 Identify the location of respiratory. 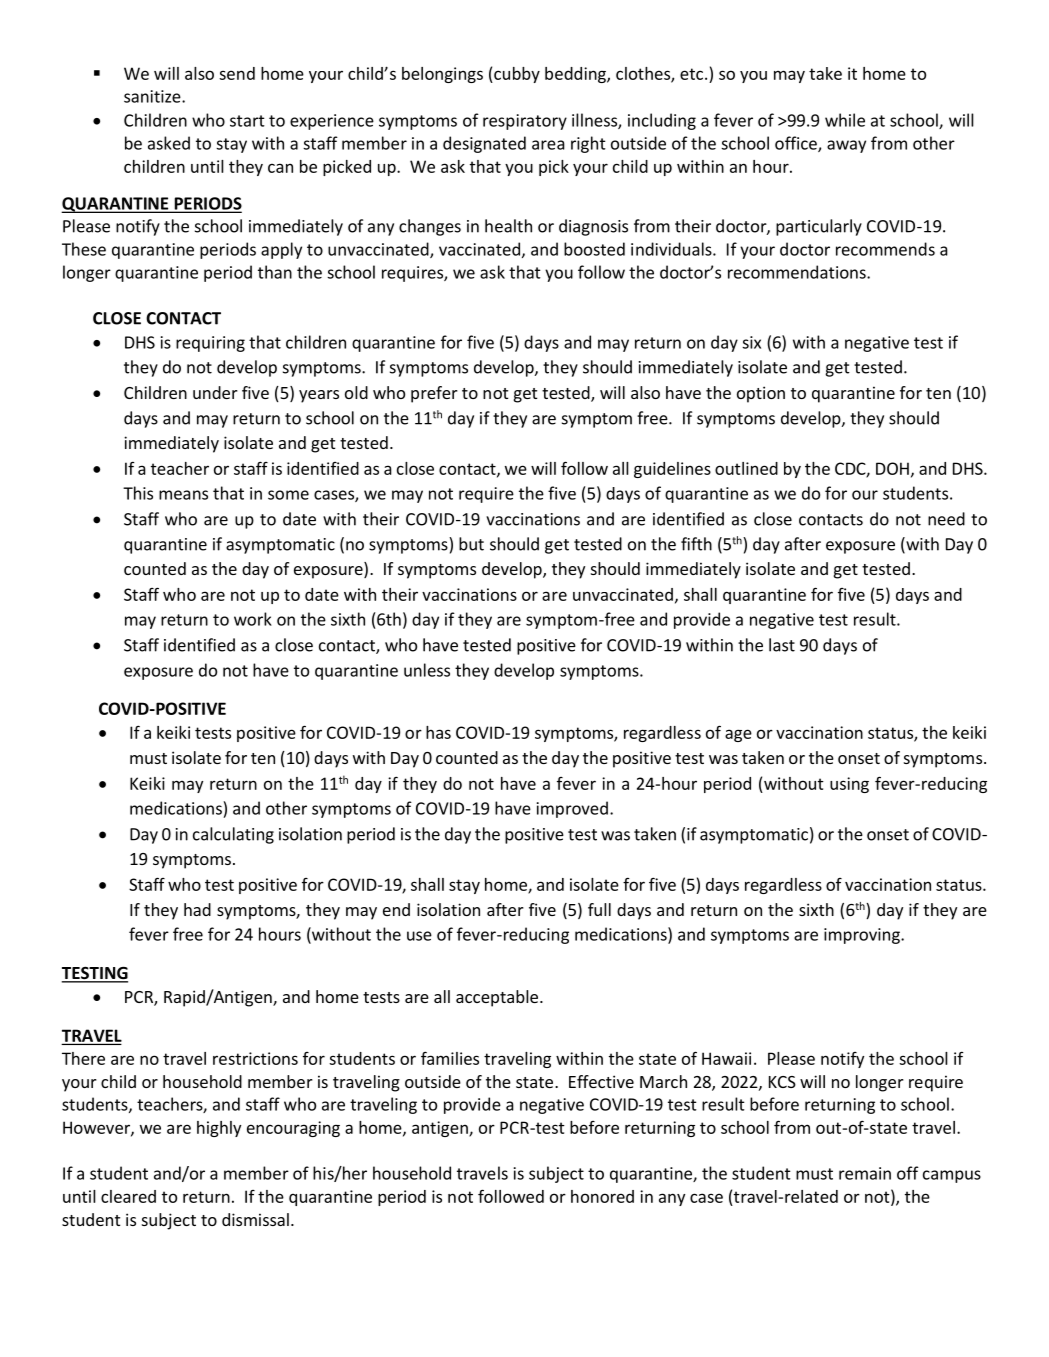
(525, 122).
